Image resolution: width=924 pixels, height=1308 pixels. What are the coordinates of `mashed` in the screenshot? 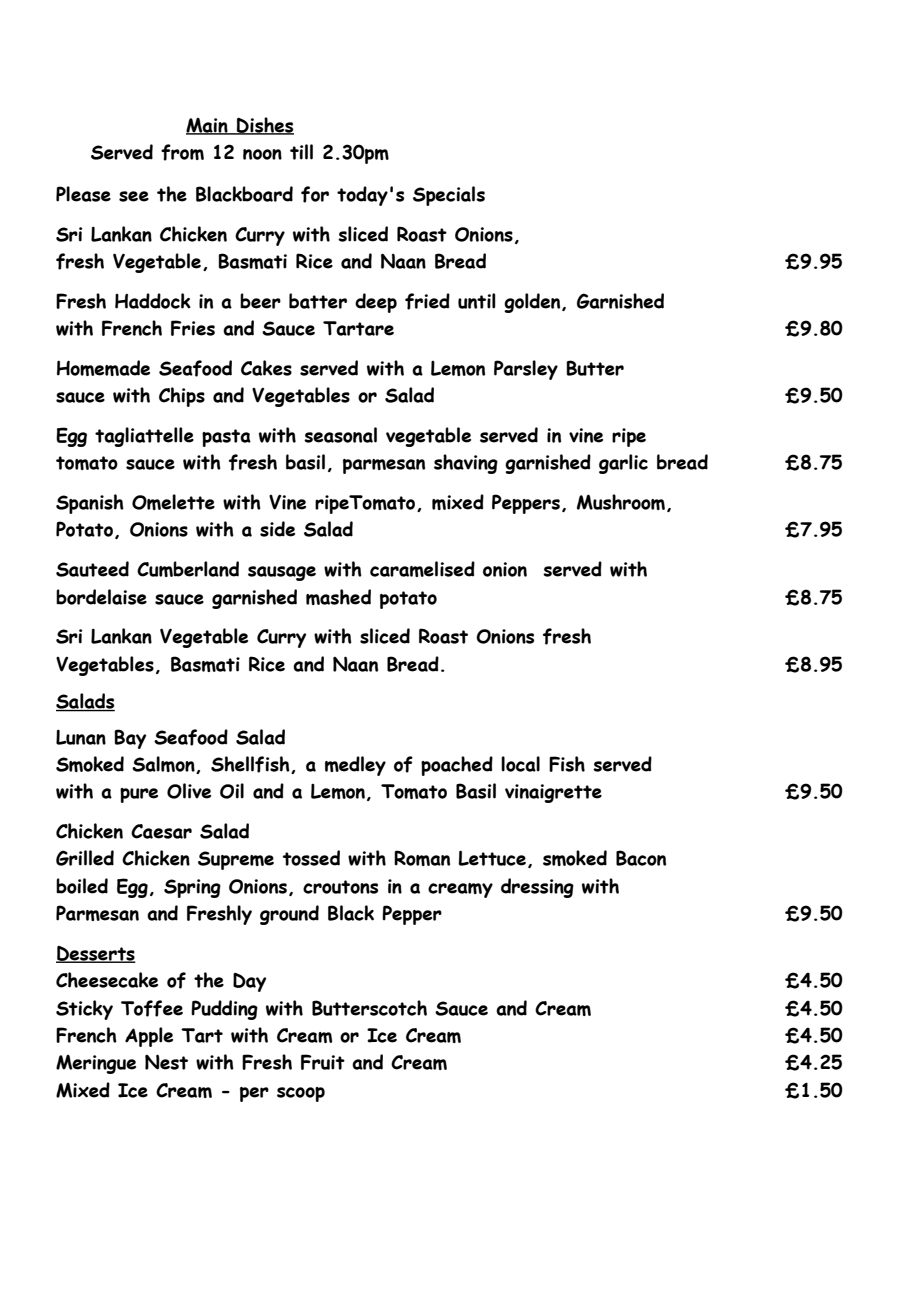 It's located at (338, 597).
